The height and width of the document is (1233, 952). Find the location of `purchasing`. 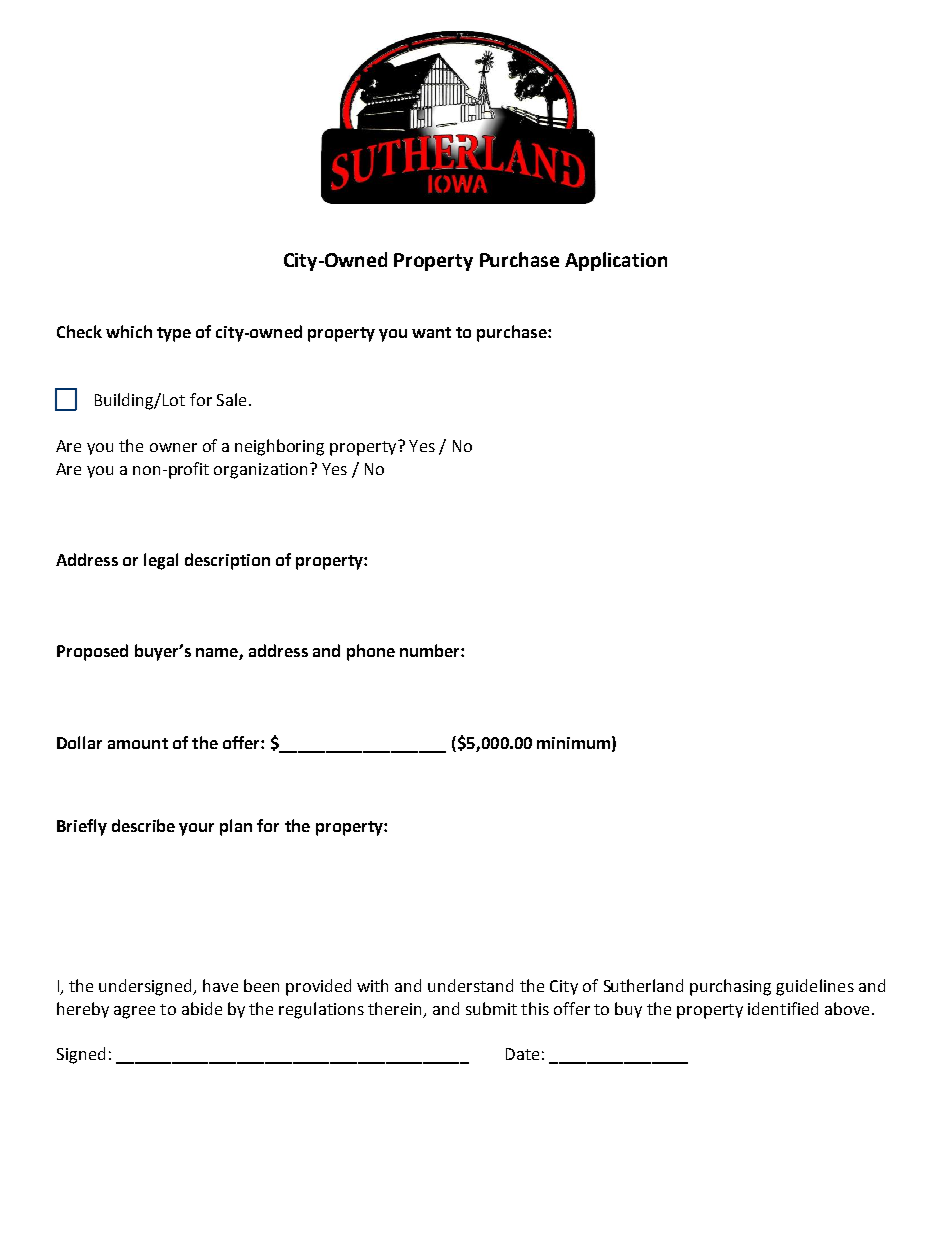

purchasing is located at coordinates (730, 987).
